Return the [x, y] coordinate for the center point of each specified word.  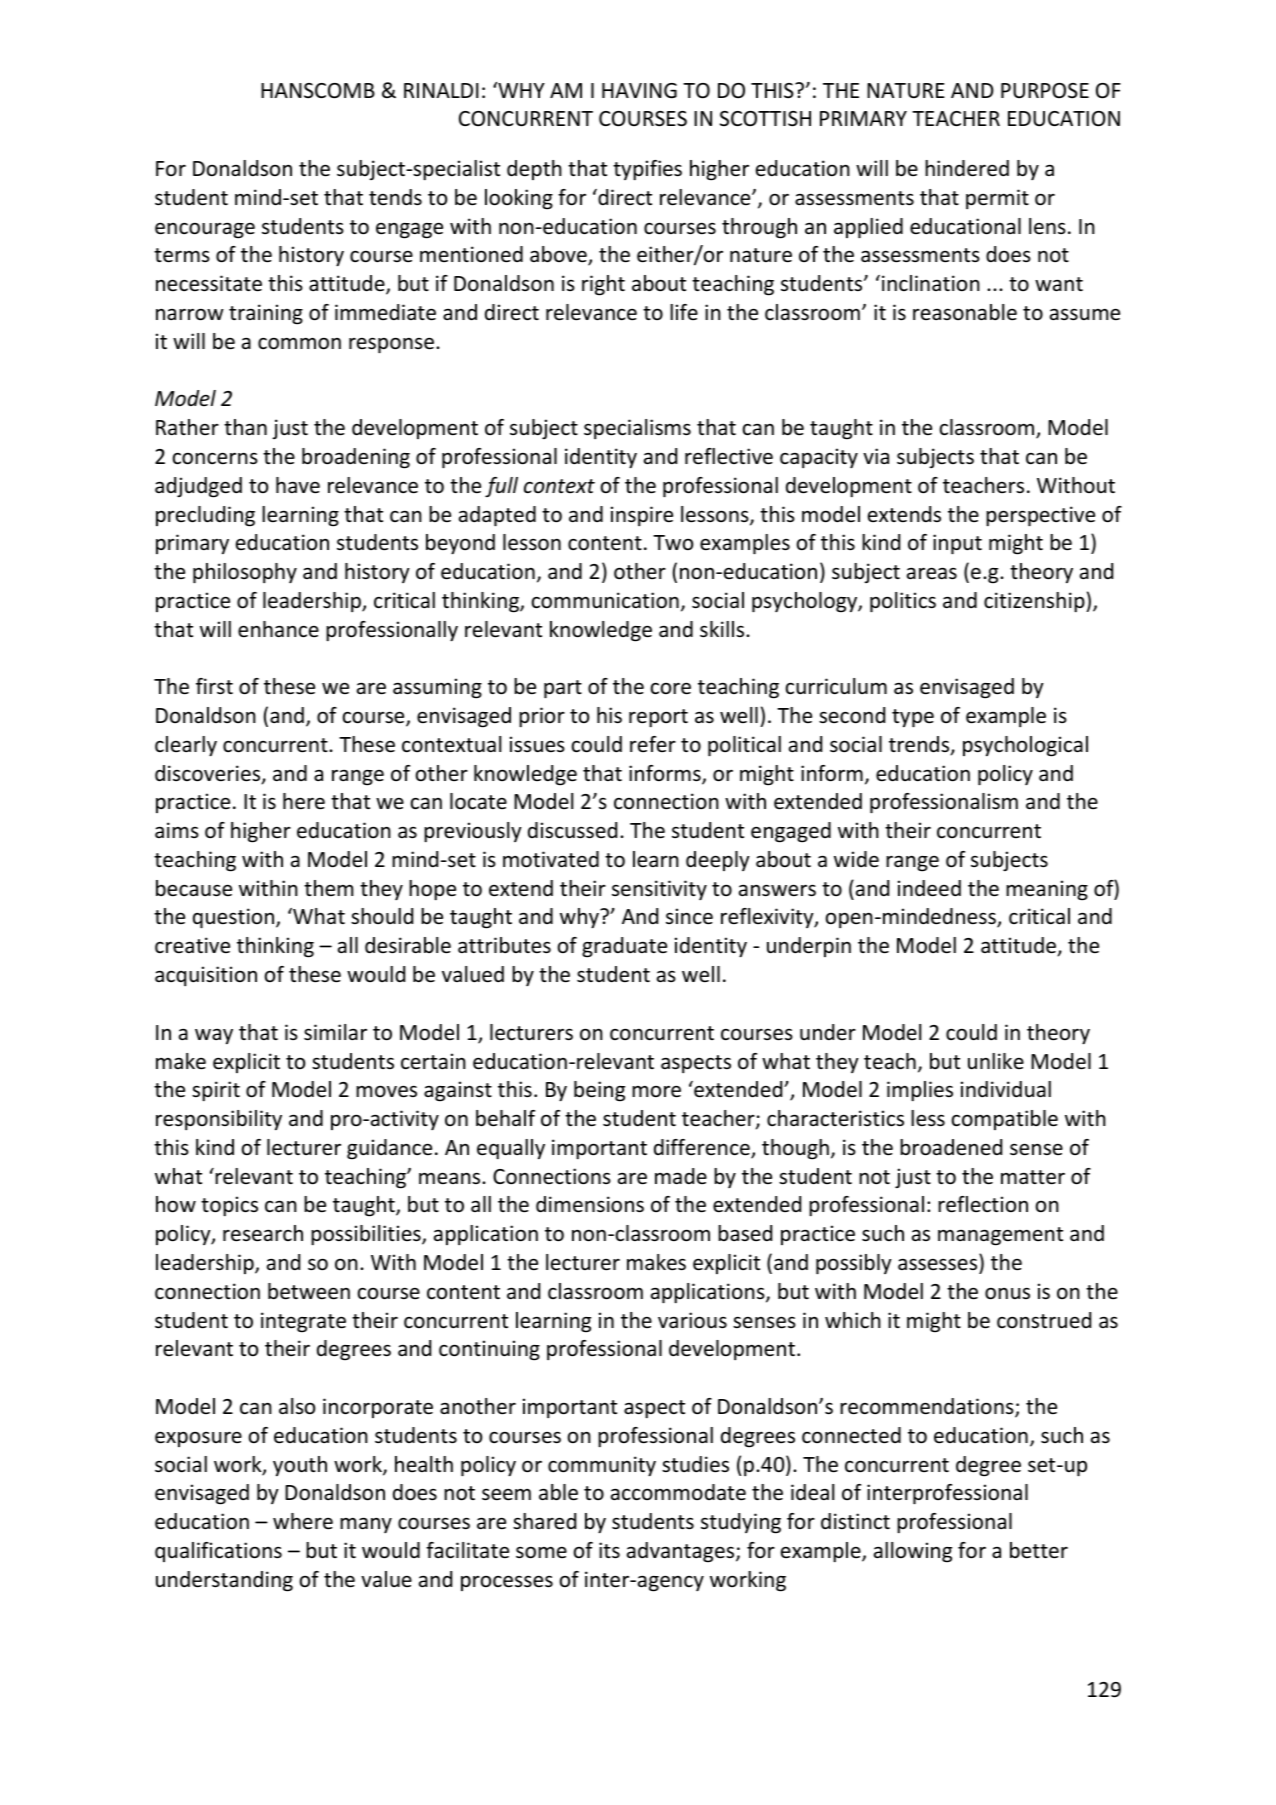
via [876, 456]
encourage [205, 230]
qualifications [218, 1552]
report [658, 718]
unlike [996, 1061]
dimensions [590, 1204]
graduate [624, 947]
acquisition [206, 976]
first [214, 686]
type [913, 718]
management [1000, 1236]
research [263, 1233]
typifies [647, 170]
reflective [729, 456]
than [245, 427]
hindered [967, 168]
